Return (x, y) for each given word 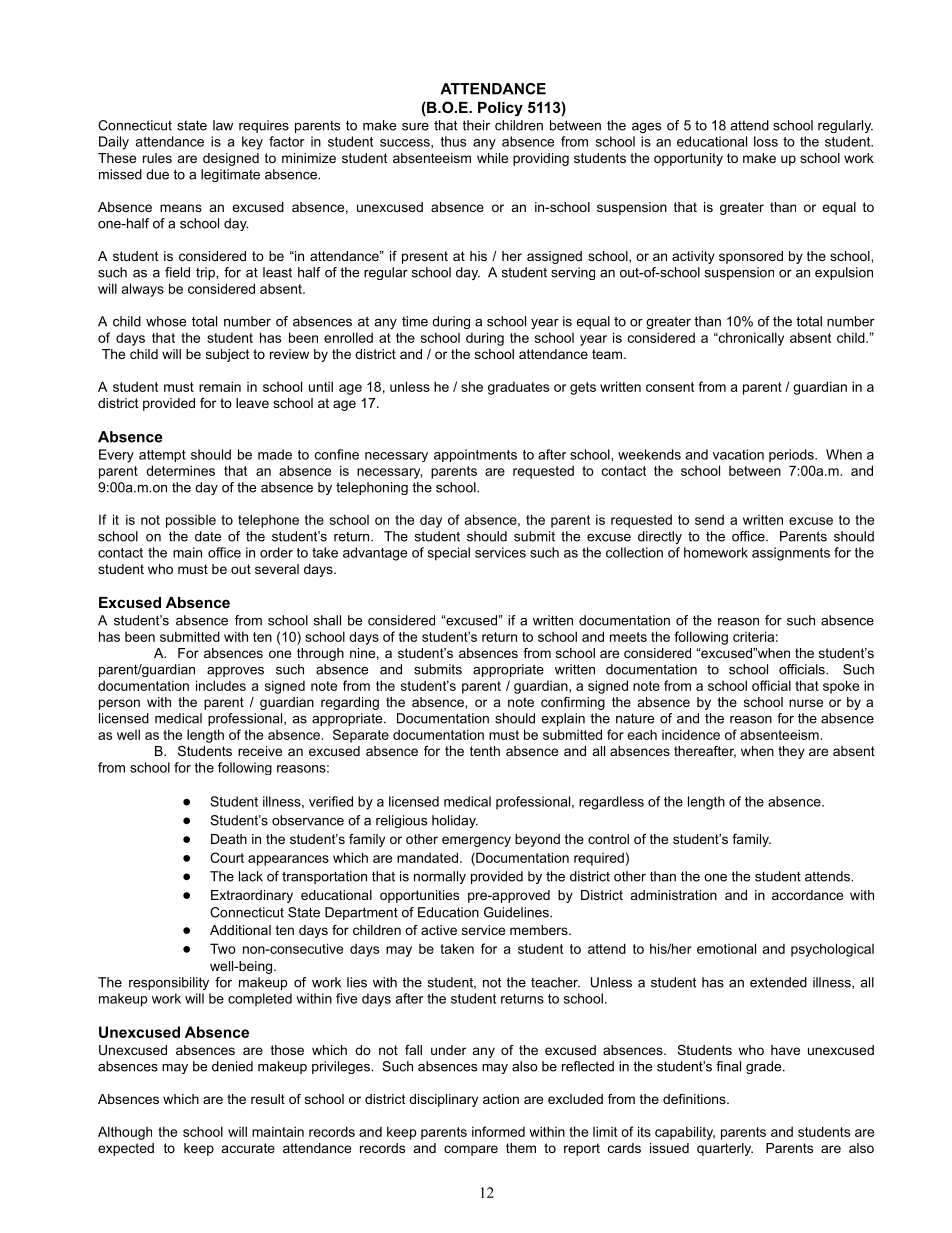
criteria (753, 636)
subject (228, 355)
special (449, 554)
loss (766, 141)
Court (227, 857)
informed (498, 1131)
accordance (807, 895)
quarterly (725, 1149)
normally (440, 877)
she (472, 386)
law (223, 125)
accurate (248, 1148)
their (476, 125)
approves (235, 672)
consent (670, 387)
